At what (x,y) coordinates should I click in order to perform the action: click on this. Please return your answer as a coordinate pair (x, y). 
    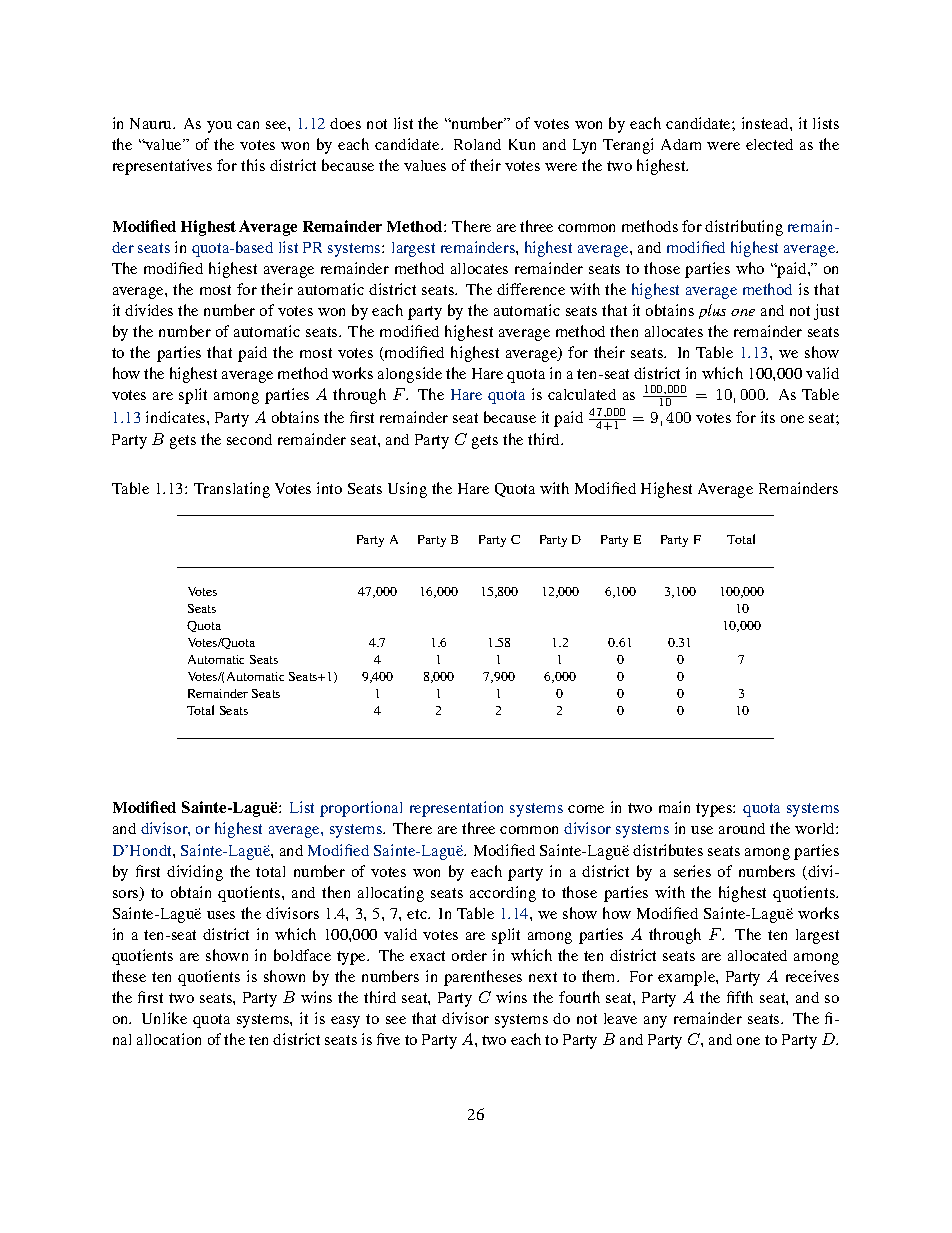
    Looking at the image, I should click on (253, 165).
